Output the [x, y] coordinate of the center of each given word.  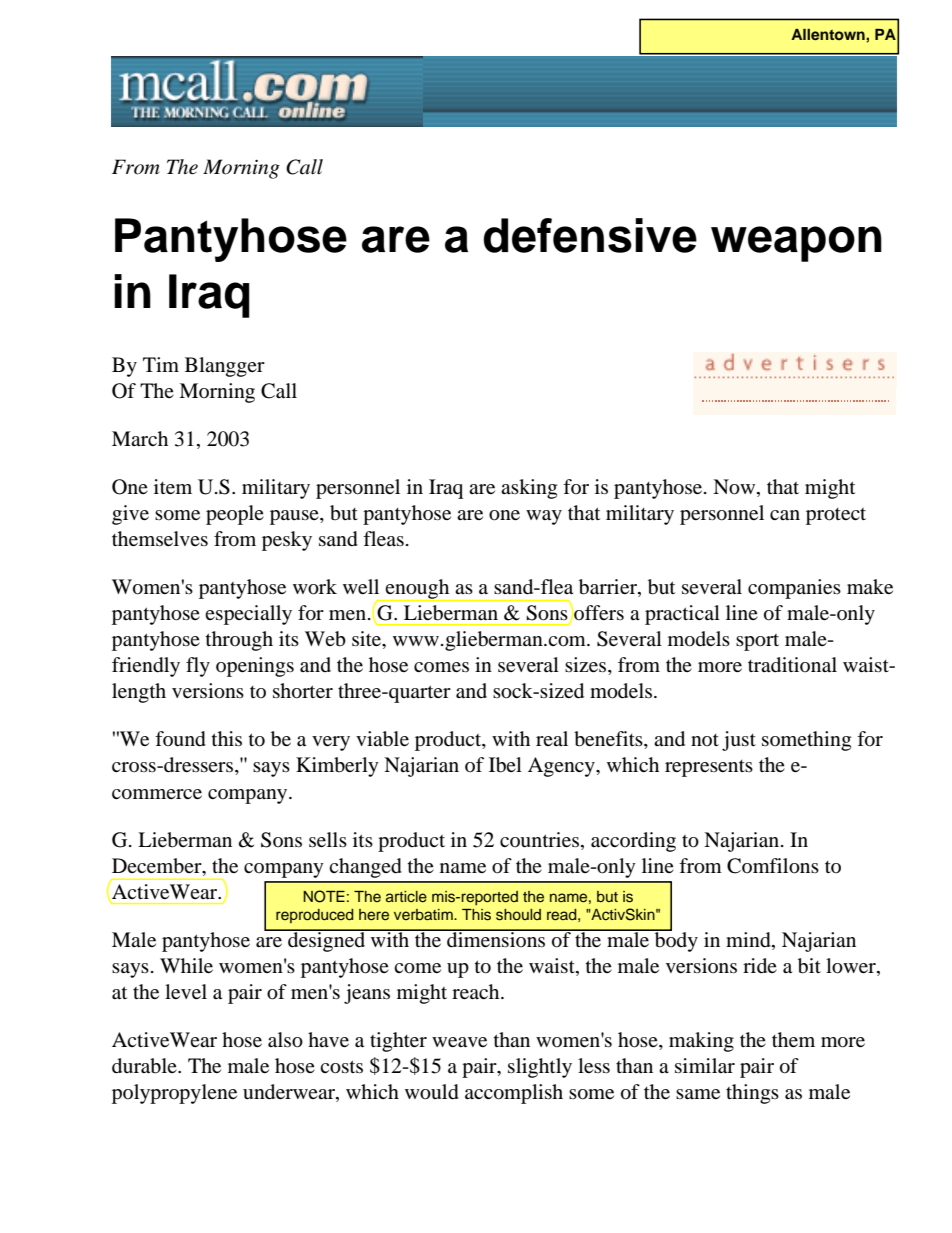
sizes [587, 666]
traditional [792, 665]
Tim [161, 364]
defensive [590, 235]
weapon [796, 244]
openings [255, 667]
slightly [540, 1068]
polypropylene [174, 1094]
